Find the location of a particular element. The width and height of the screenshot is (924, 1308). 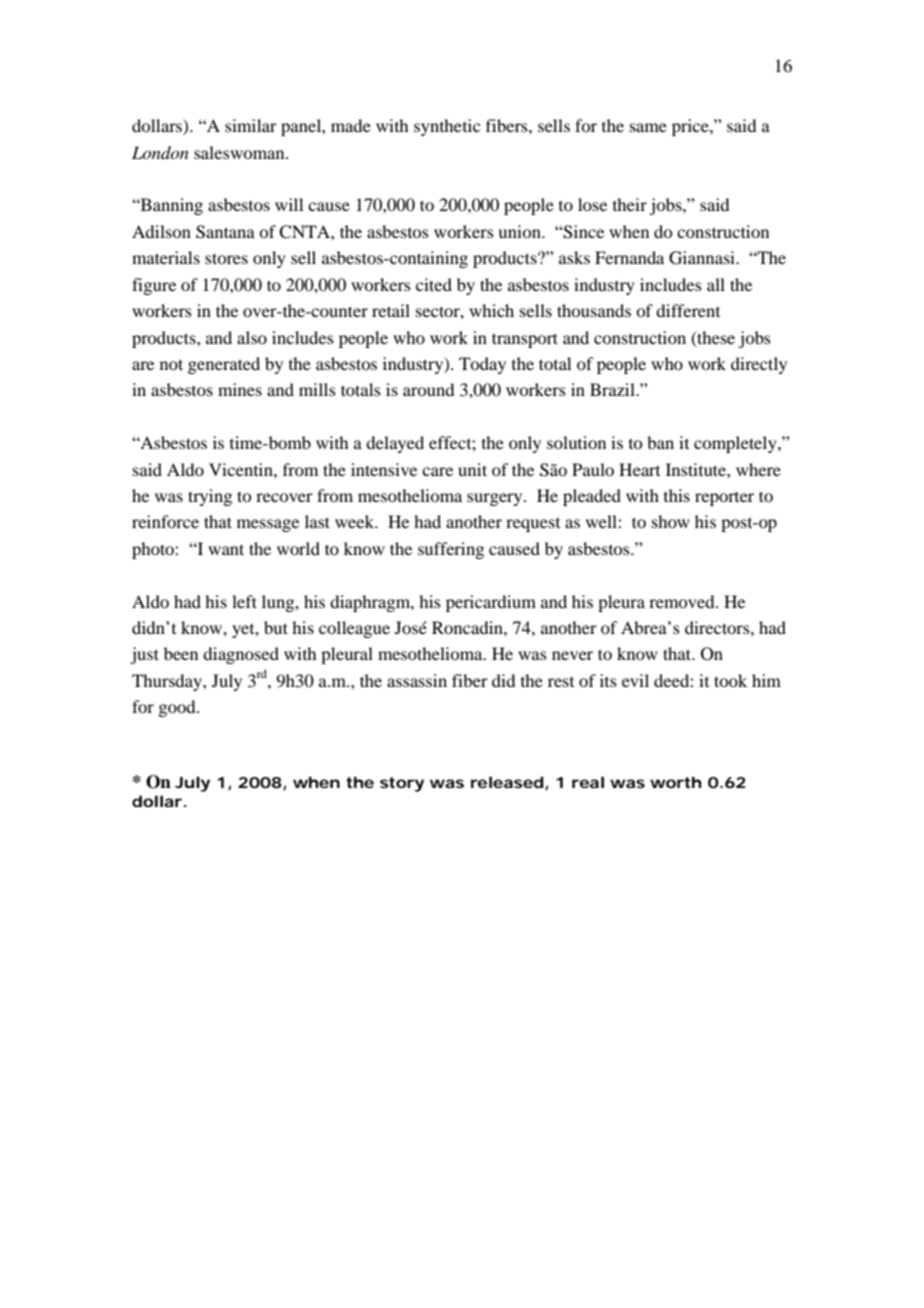

saleswoman is located at coordinates (240, 152).
